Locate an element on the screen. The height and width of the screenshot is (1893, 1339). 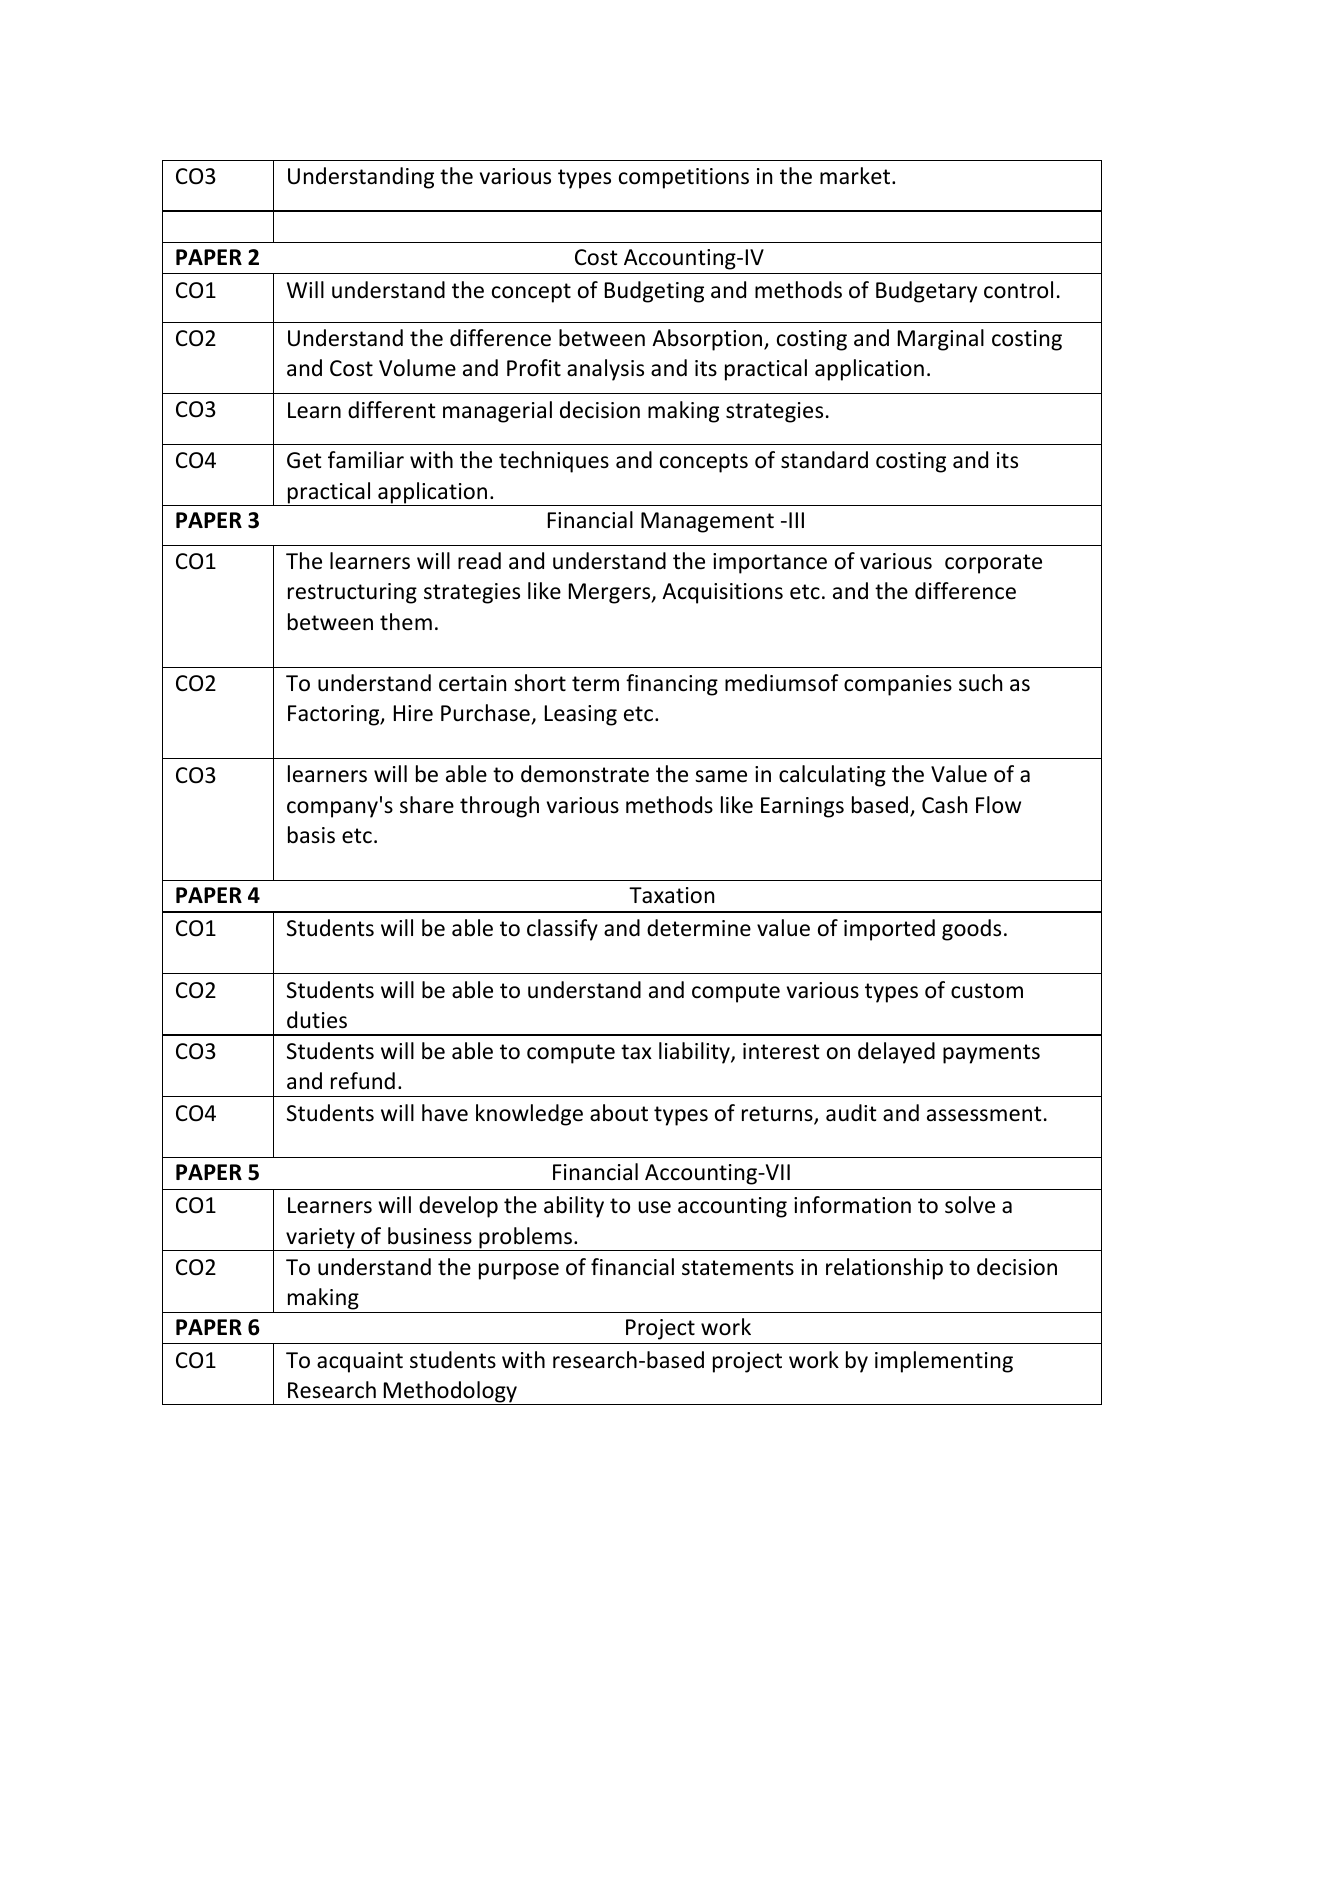
custom is located at coordinates (987, 991).
